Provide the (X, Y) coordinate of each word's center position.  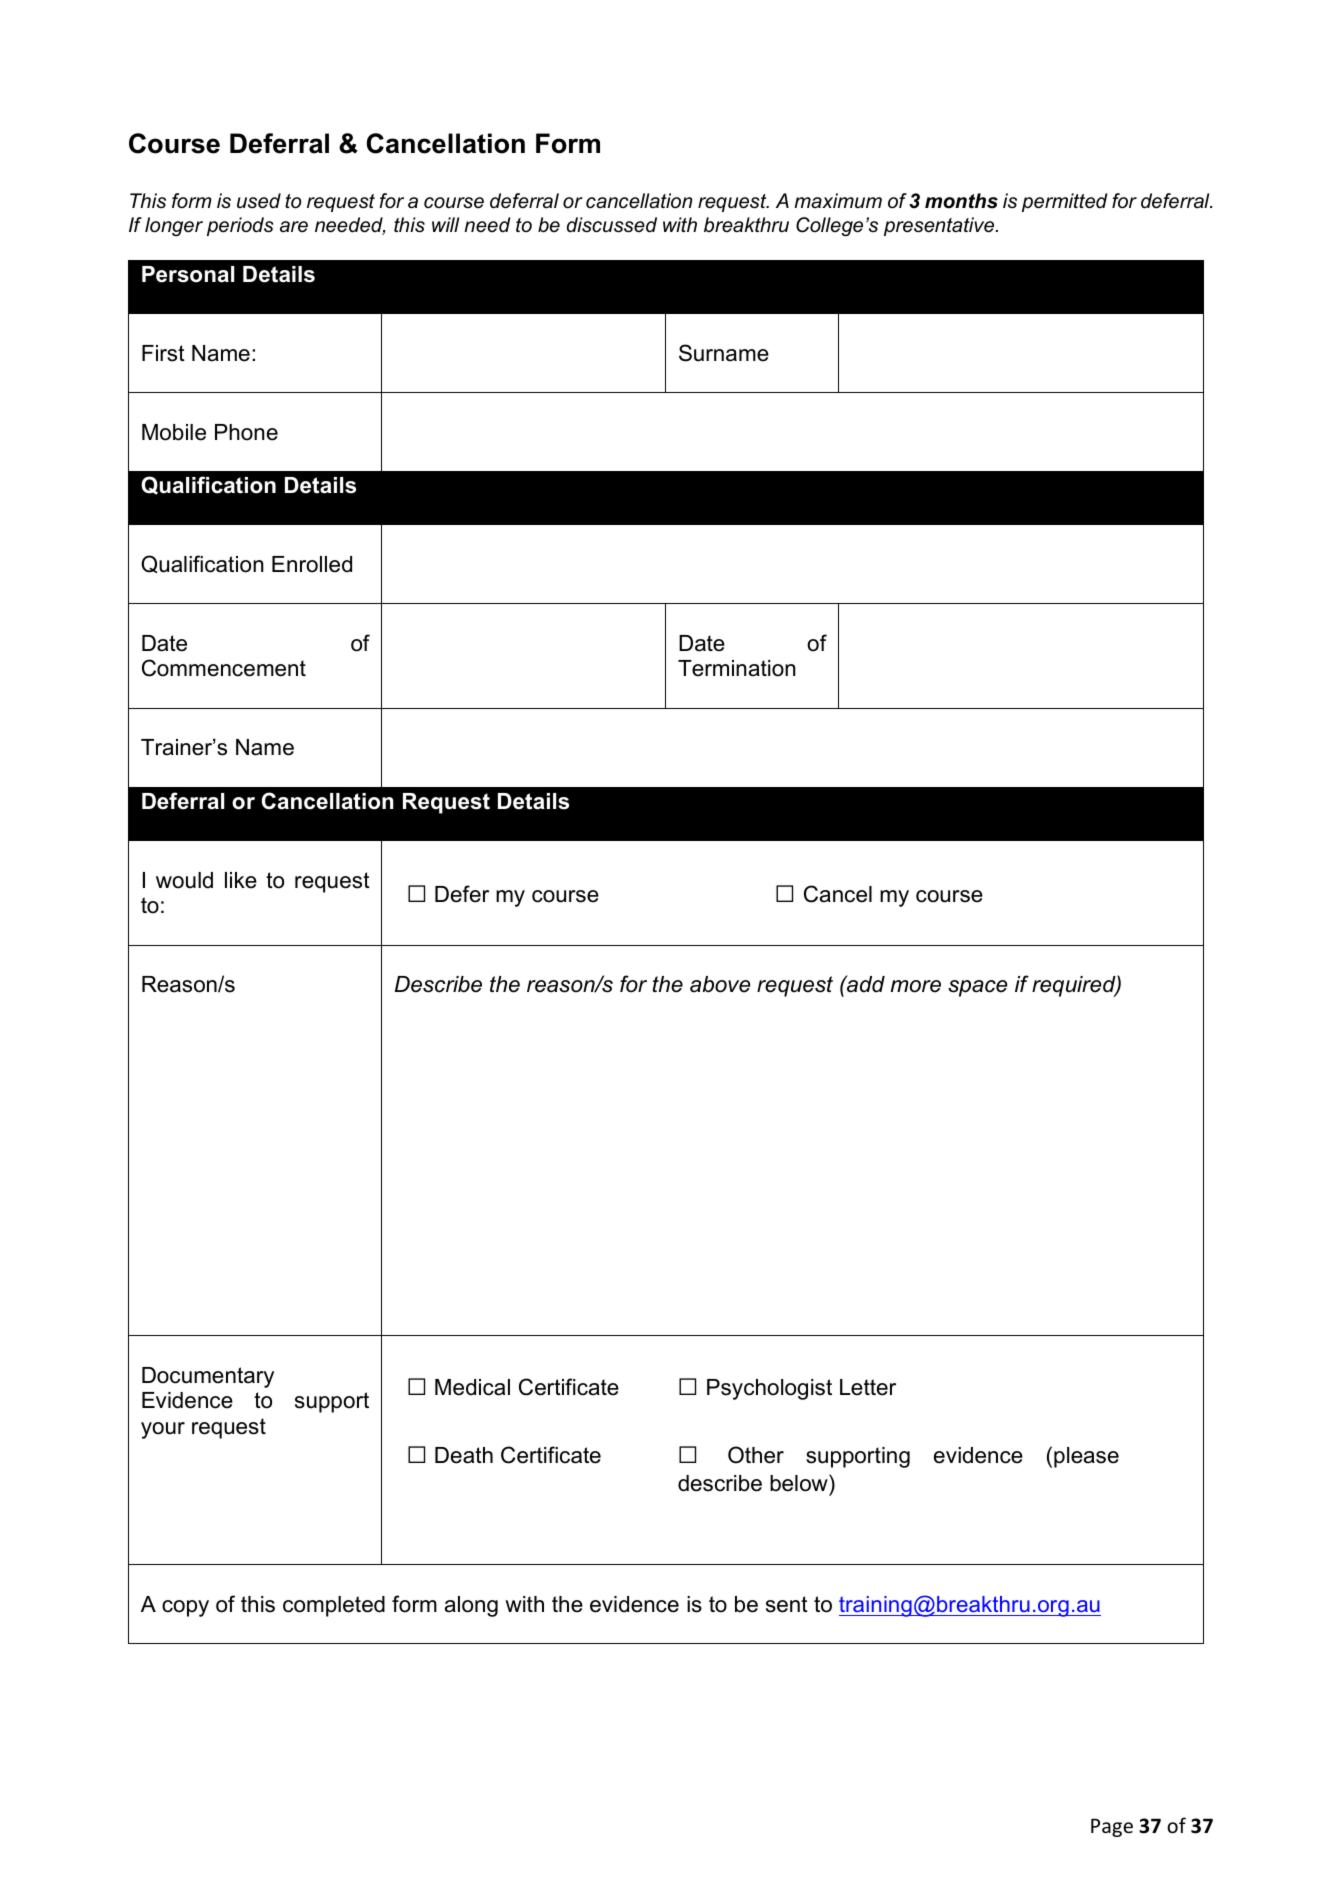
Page (1112, 1827)
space (977, 988)
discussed (612, 225)
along (471, 1606)
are (294, 227)
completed (334, 1606)
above (720, 984)
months (961, 201)
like (241, 880)
